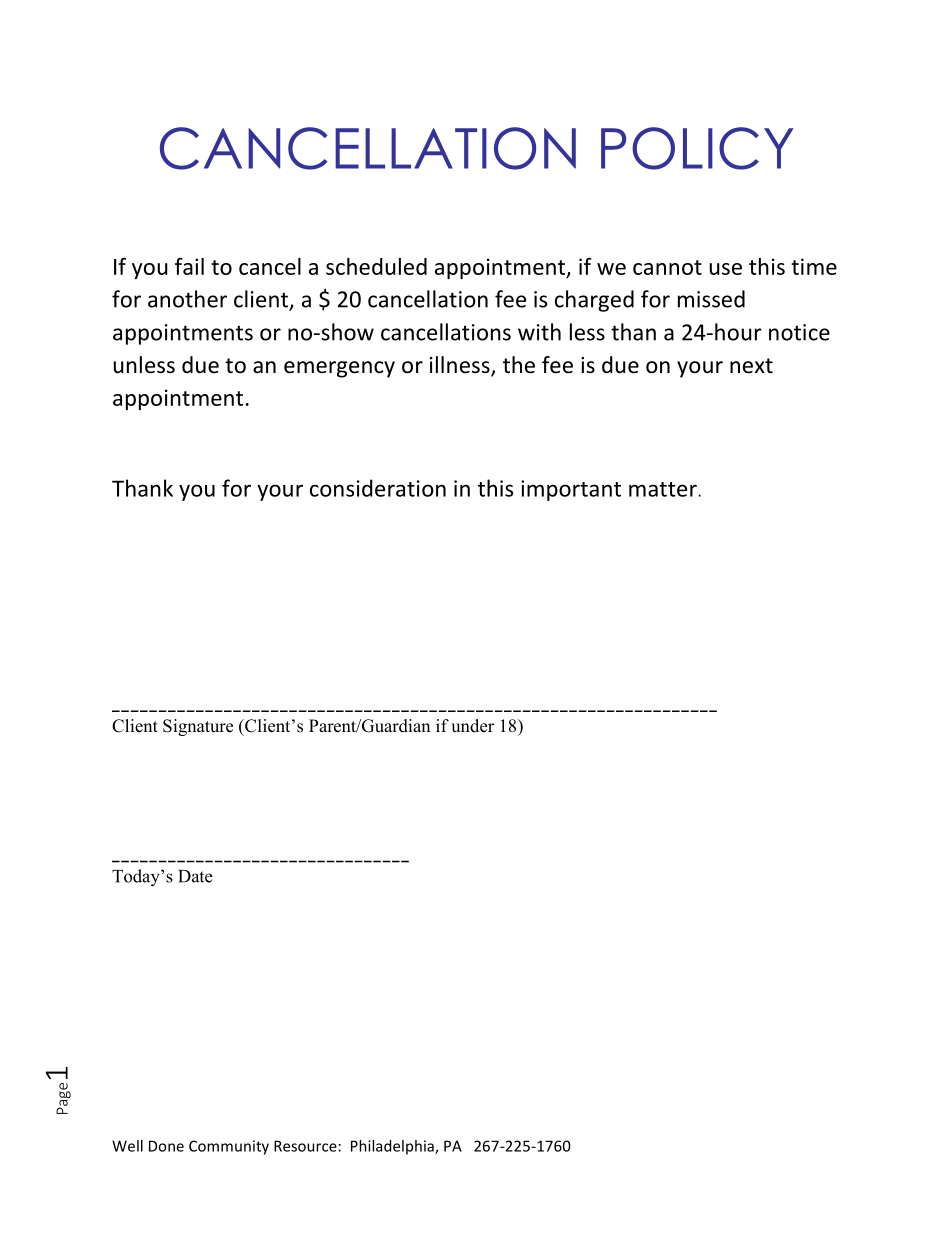  I want to click on Community, so click(229, 1147).
